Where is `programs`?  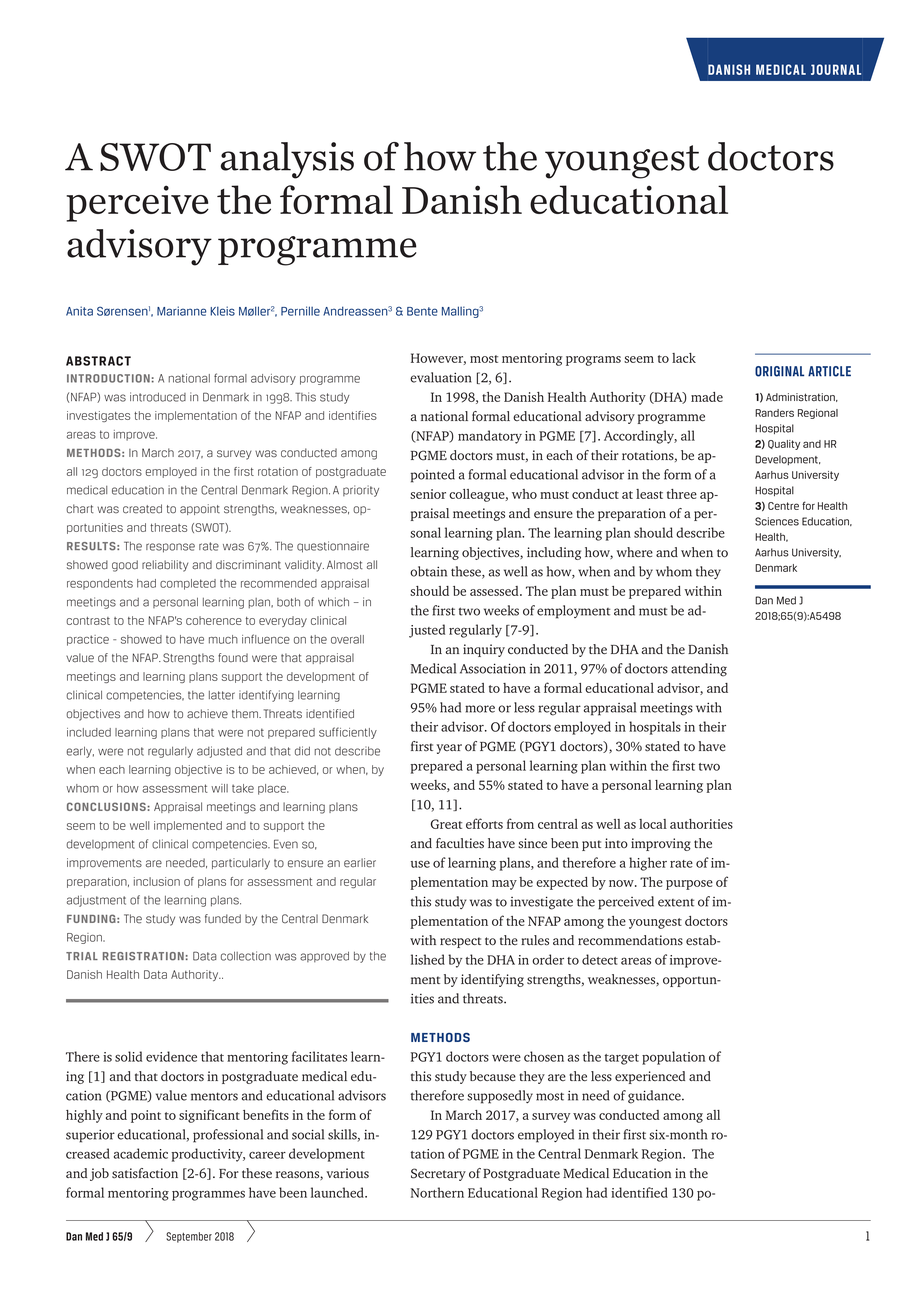 programs is located at coordinates (593, 361).
